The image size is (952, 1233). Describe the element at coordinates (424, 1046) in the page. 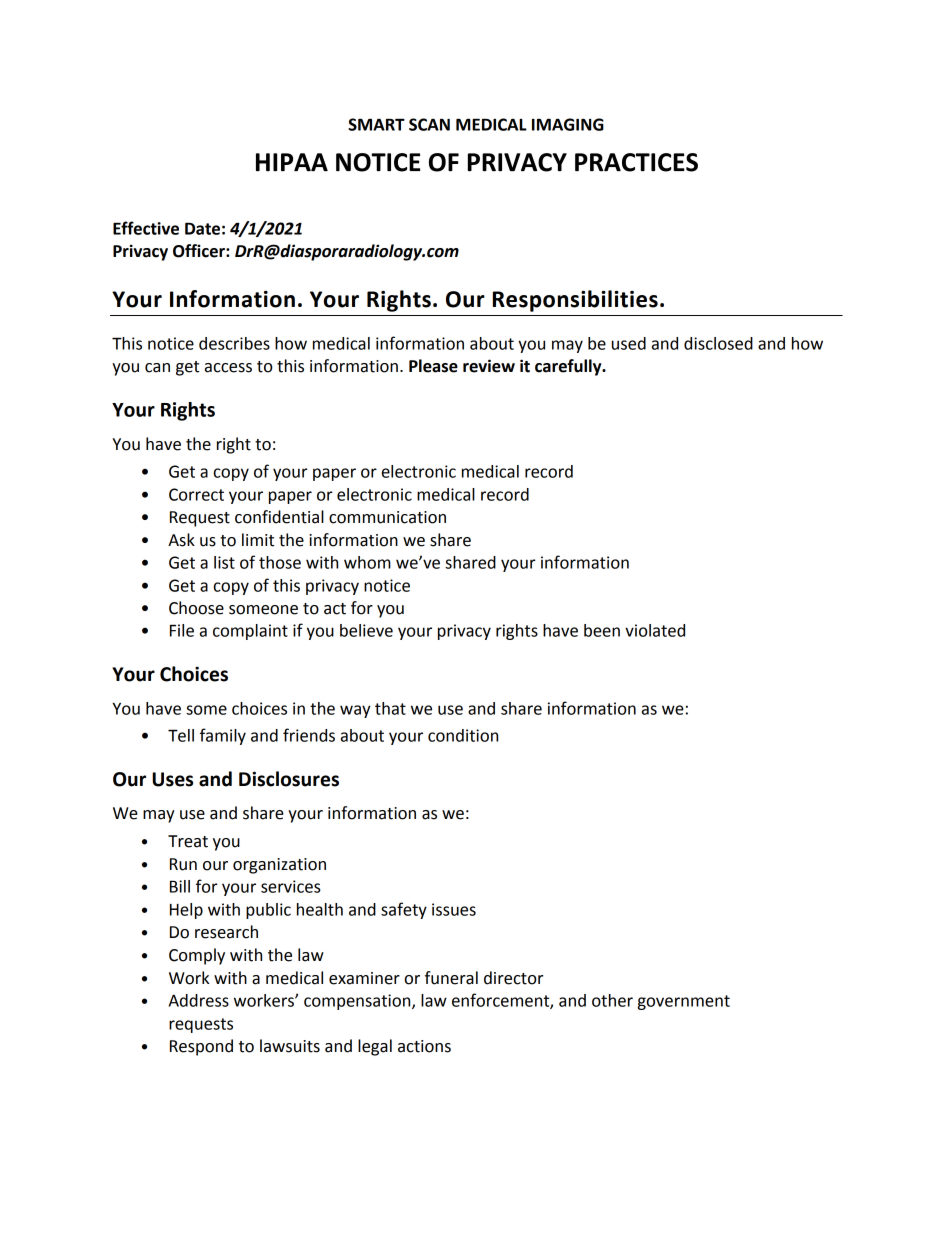

I see `actions` at that location.
